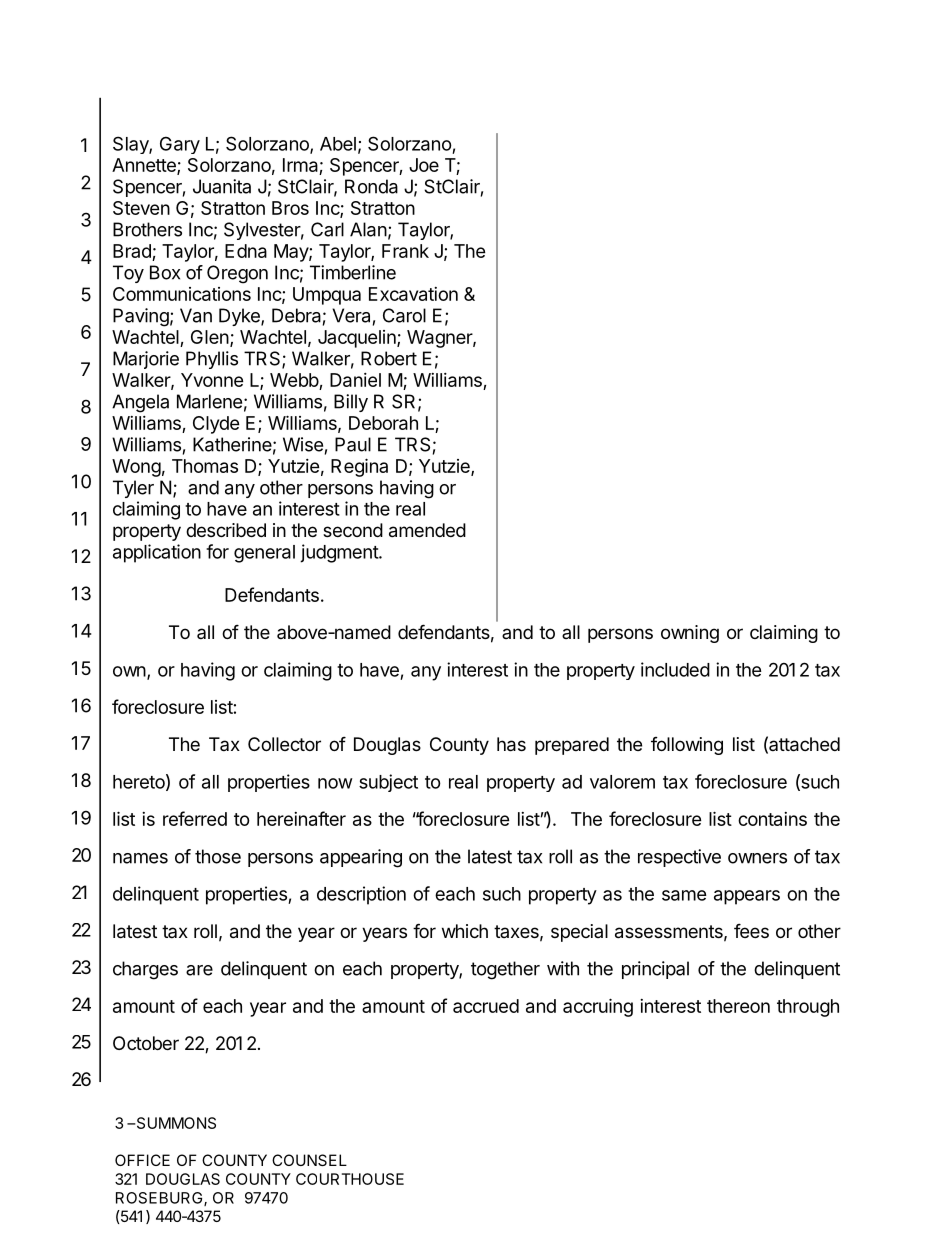 This screenshot has width=952, height=1233. What do you see at coordinates (195, 818) in the screenshot?
I see `referred` at bounding box center [195, 818].
